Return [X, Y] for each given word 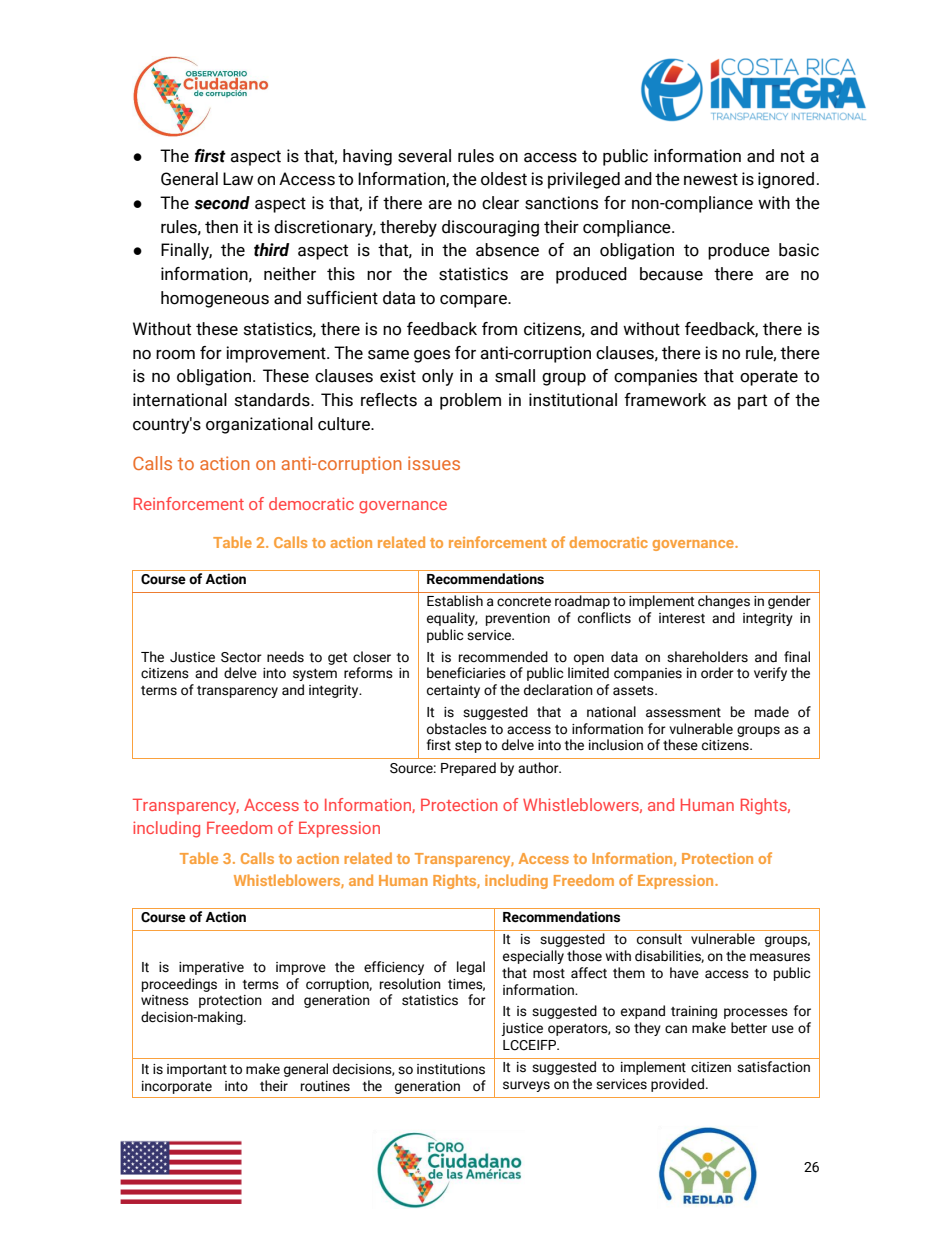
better [749, 1028]
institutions [451, 1069]
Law [238, 179]
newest [711, 179]
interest [682, 618]
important [197, 1070]
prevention [518, 619]
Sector [241, 657]
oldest [504, 179]
